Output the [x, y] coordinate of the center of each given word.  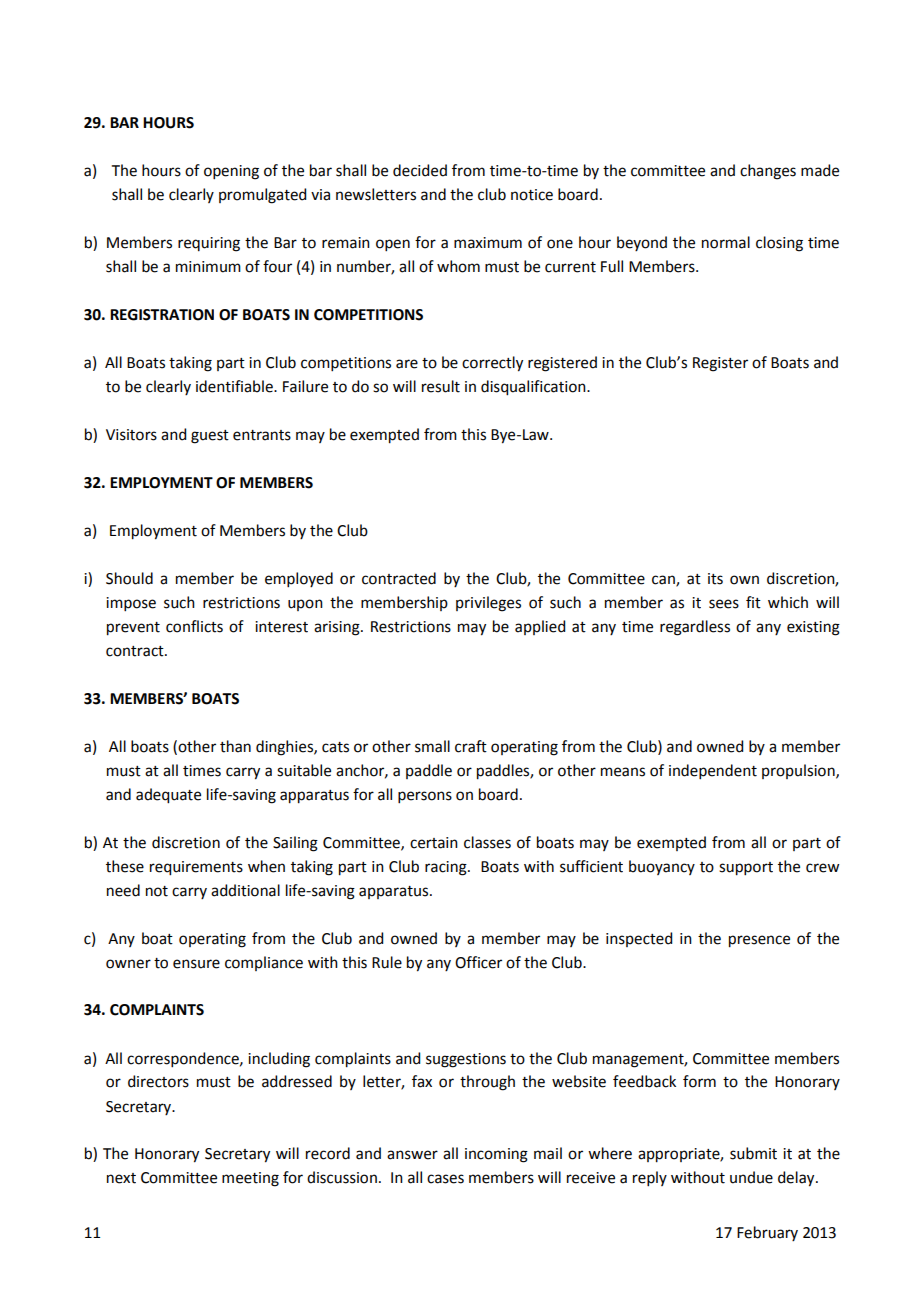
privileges [488, 604]
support [746, 869]
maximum [488, 243]
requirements [196, 868]
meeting [250, 1179]
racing [447, 868]
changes [768, 172]
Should [129, 578]
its [715, 579]
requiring [209, 244]
